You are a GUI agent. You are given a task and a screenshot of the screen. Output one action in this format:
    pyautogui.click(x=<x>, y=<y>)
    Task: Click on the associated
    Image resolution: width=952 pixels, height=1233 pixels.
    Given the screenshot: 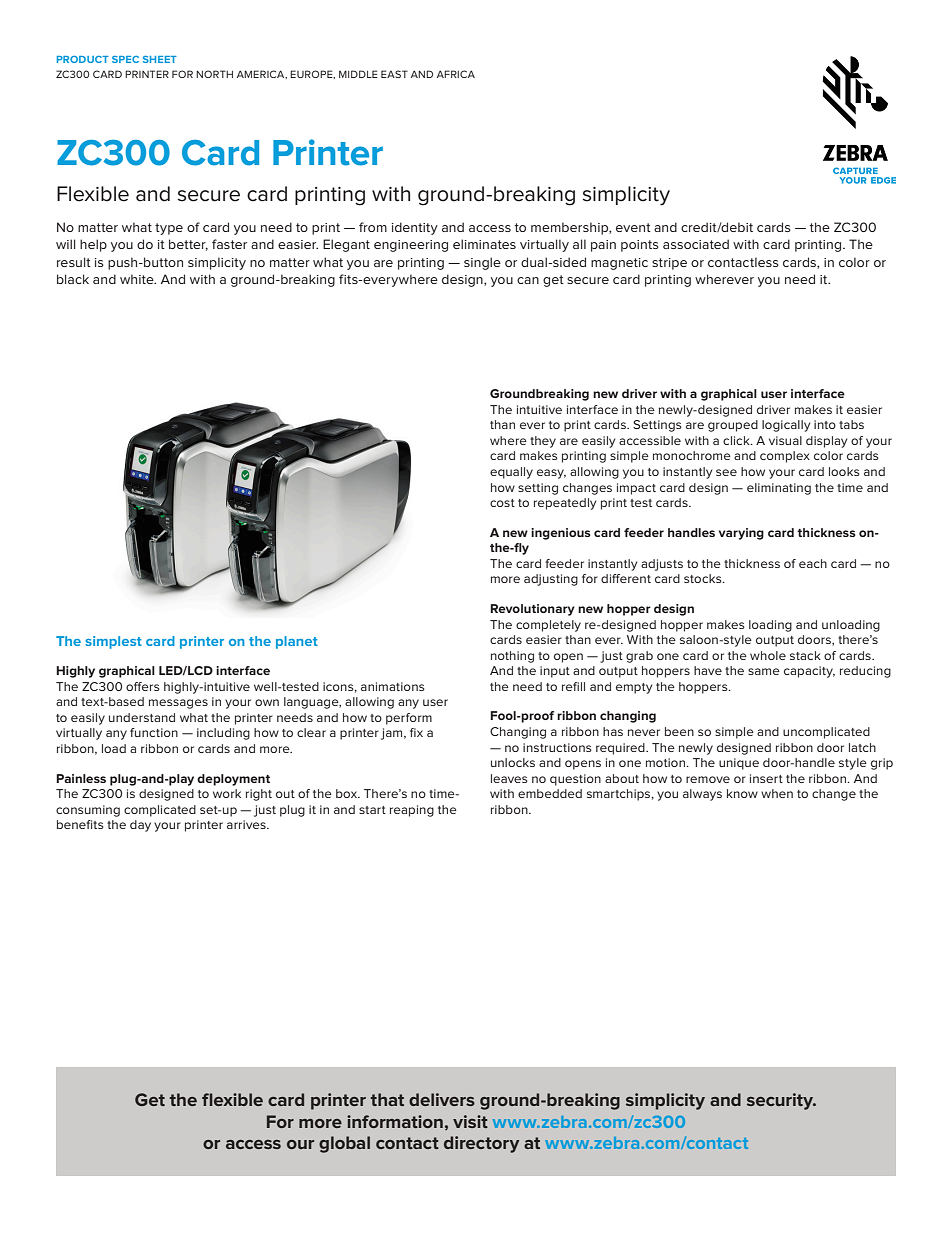 What is the action you would take?
    pyautogui.click(x=696, y=244)
